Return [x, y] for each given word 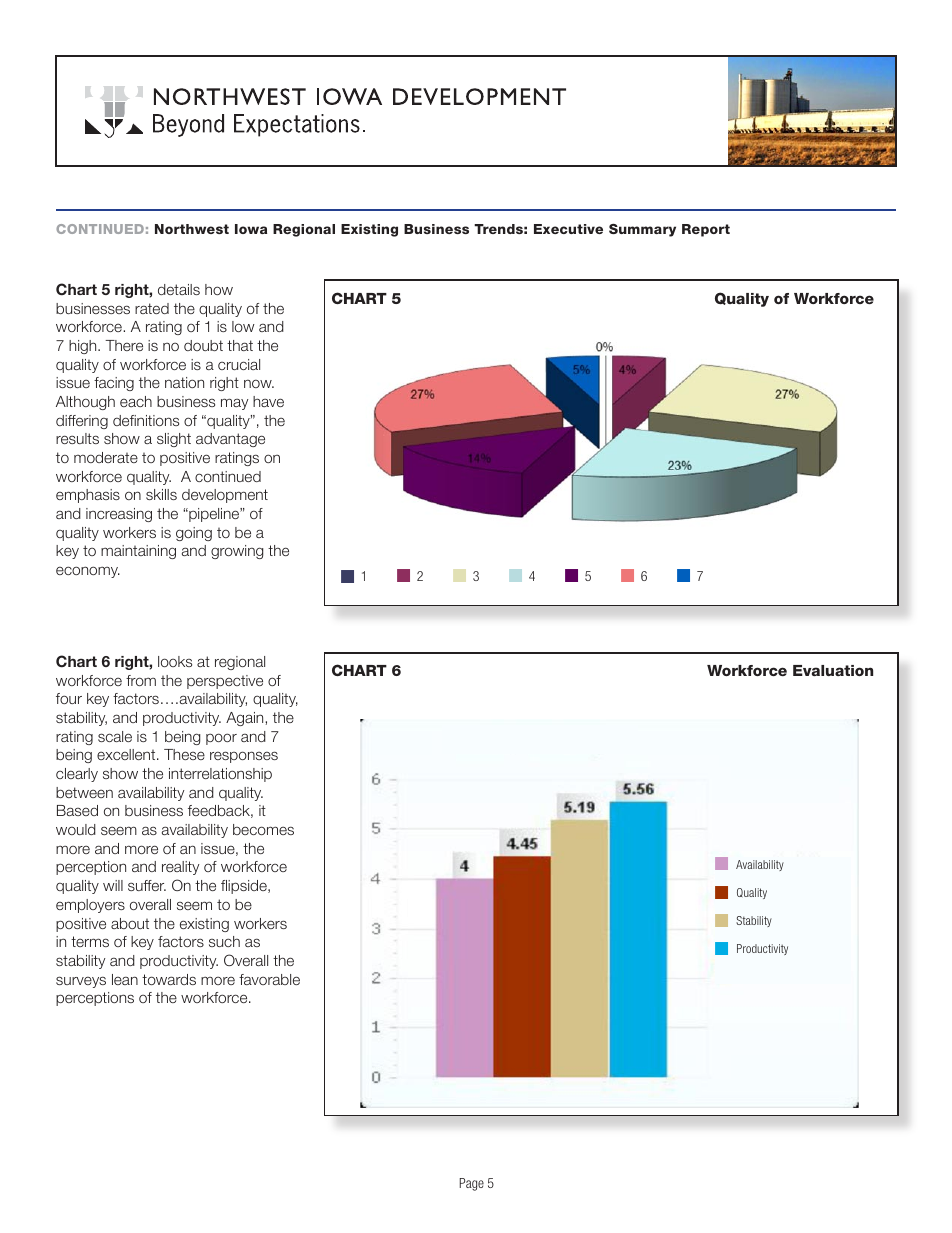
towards [169, 979]
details [179, 289]
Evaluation [833, 670]
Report [706, 230]
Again [246, 719]
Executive [568, 229]
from [141, 680]
